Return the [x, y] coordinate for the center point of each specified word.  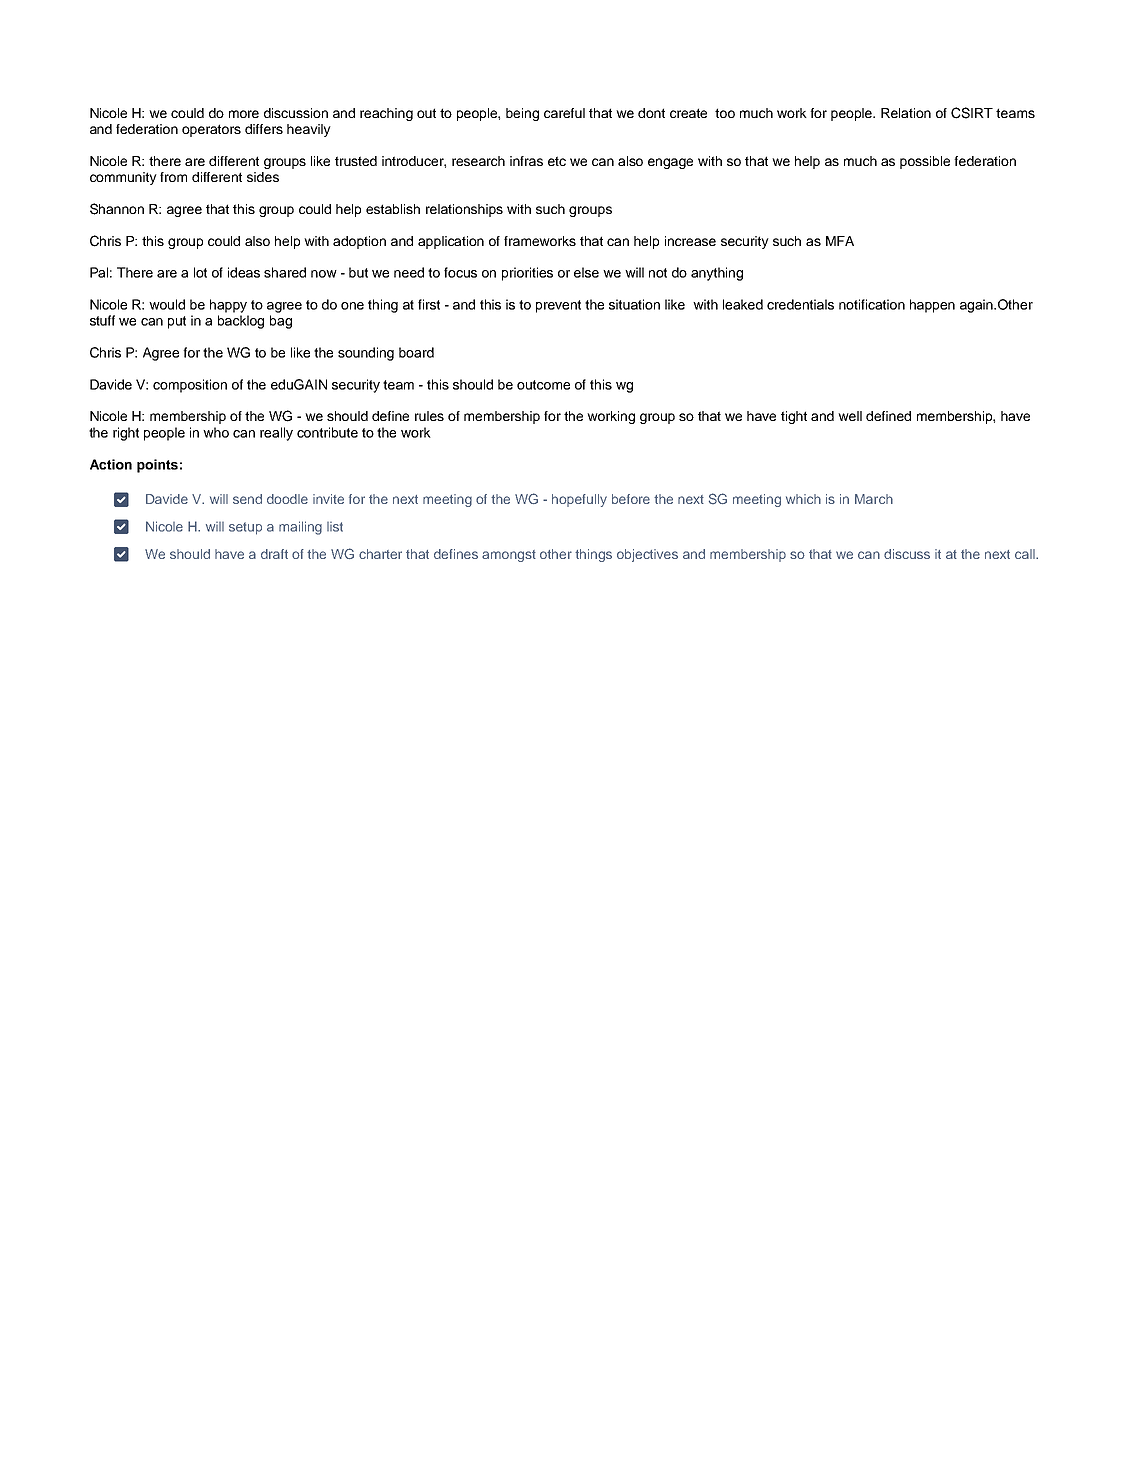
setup [245, 528]
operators [211, 130]
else [586, 272]
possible [925, 162]
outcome [543, 385]
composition [190, 386]
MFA [840, 241]
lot [200, 272]
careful [564, 113]
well [850, 416]
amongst [509, 556]
